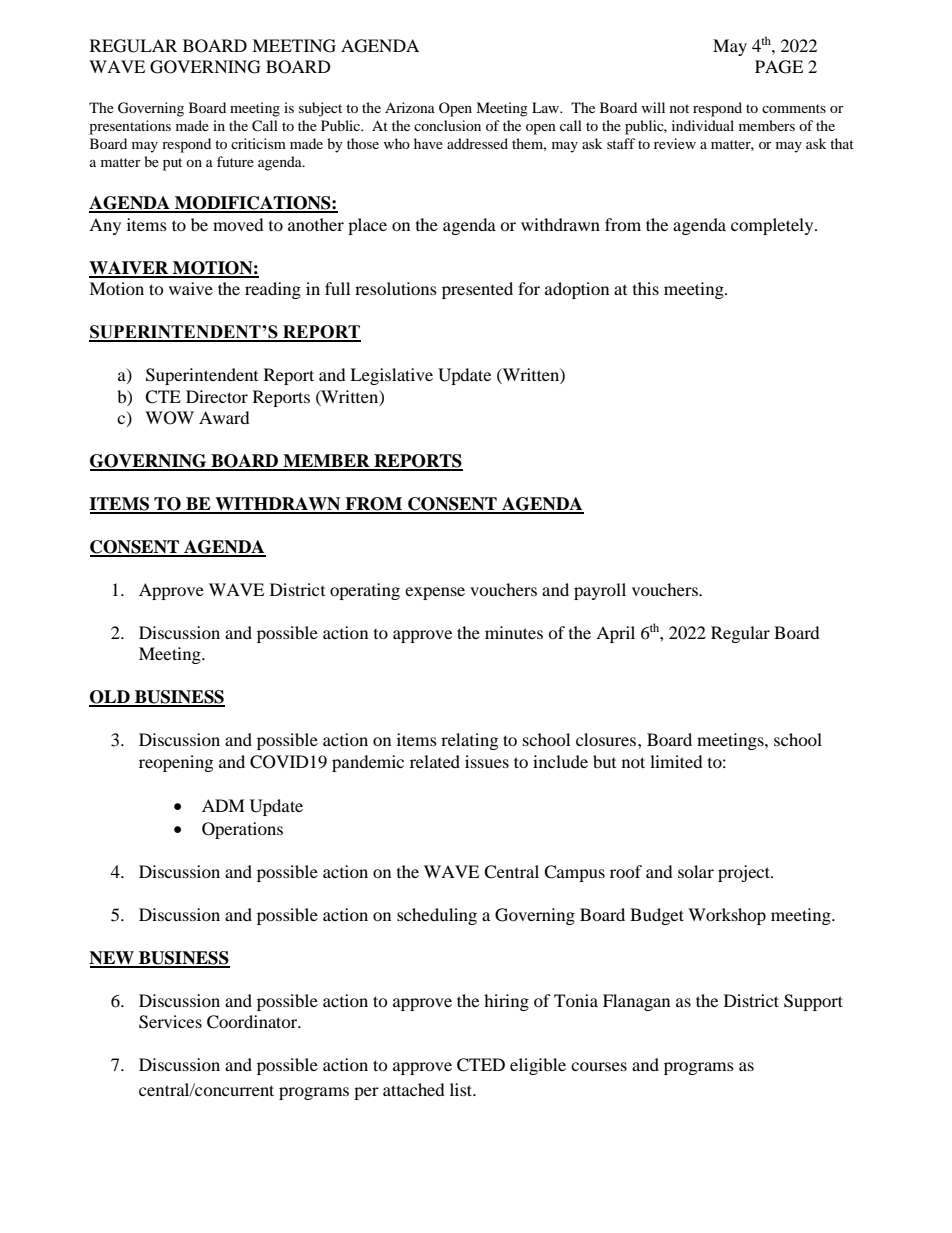 The height and width of the screenshot is (1233, 952). Describe the element at coordinates (462, 1089) in the screenshot. I see `list` at that location.
